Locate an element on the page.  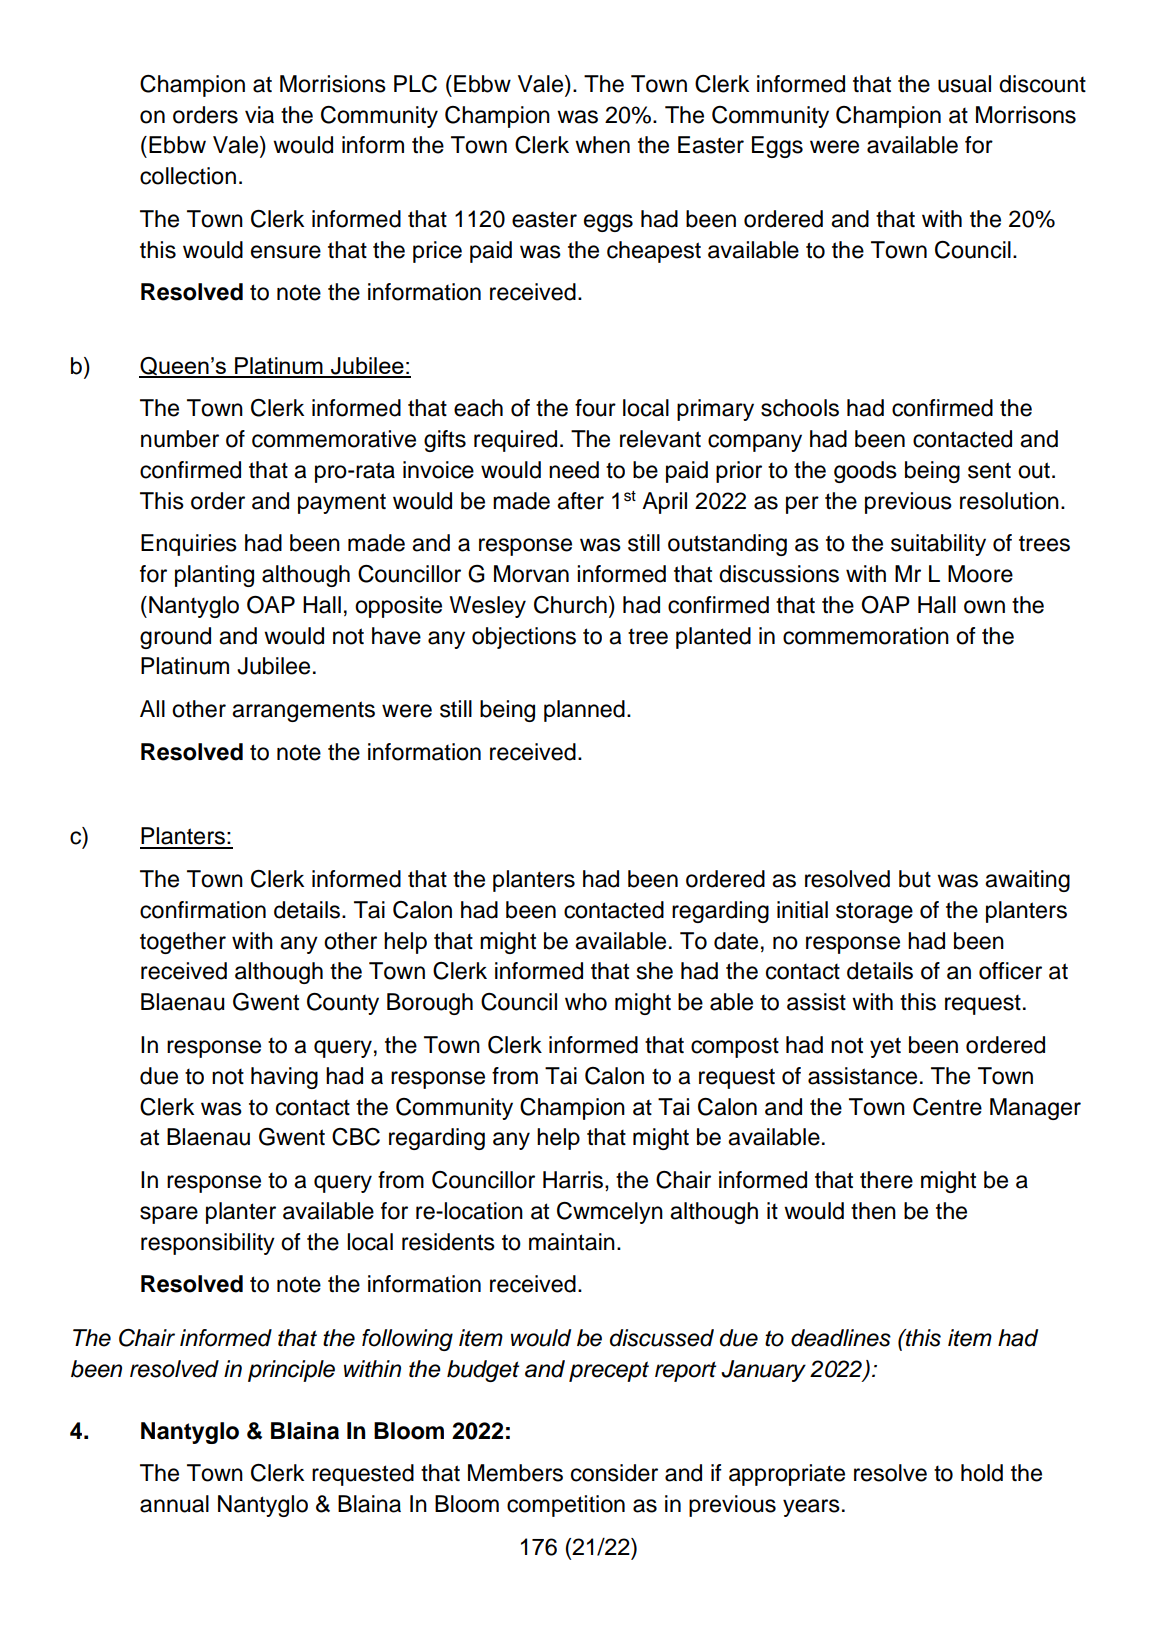
hold is located at coordinates (982, 1473).
